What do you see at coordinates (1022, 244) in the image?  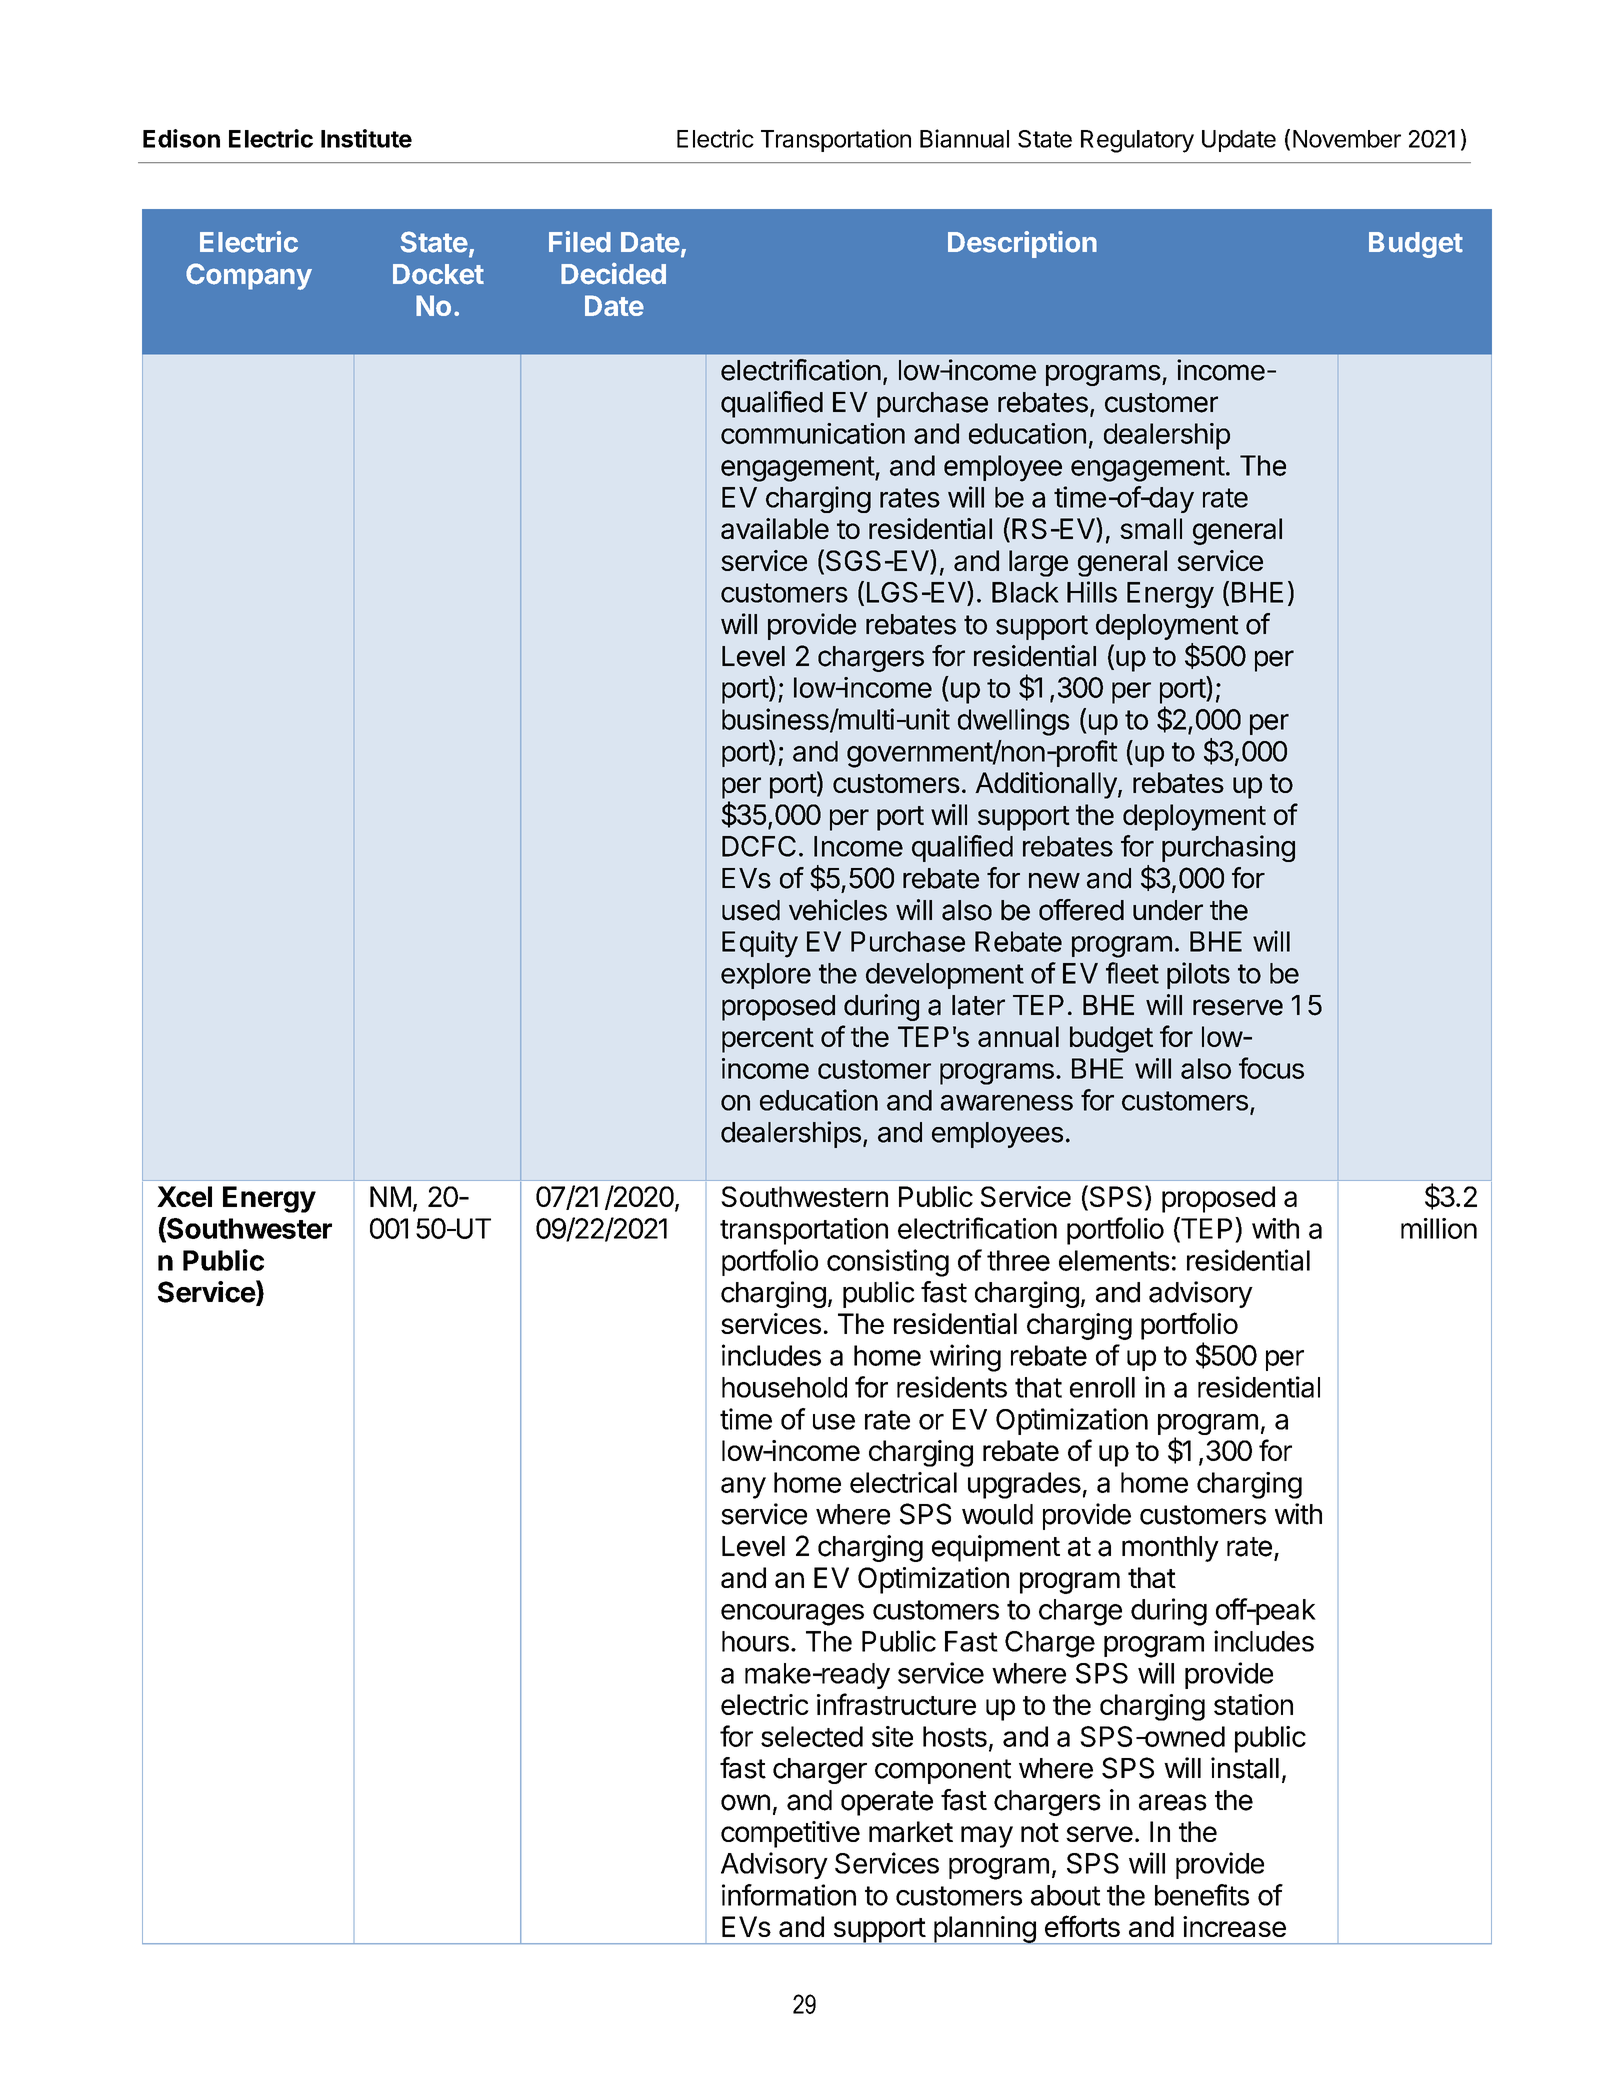 I see `Description` at bounding box center [1022, 244].
